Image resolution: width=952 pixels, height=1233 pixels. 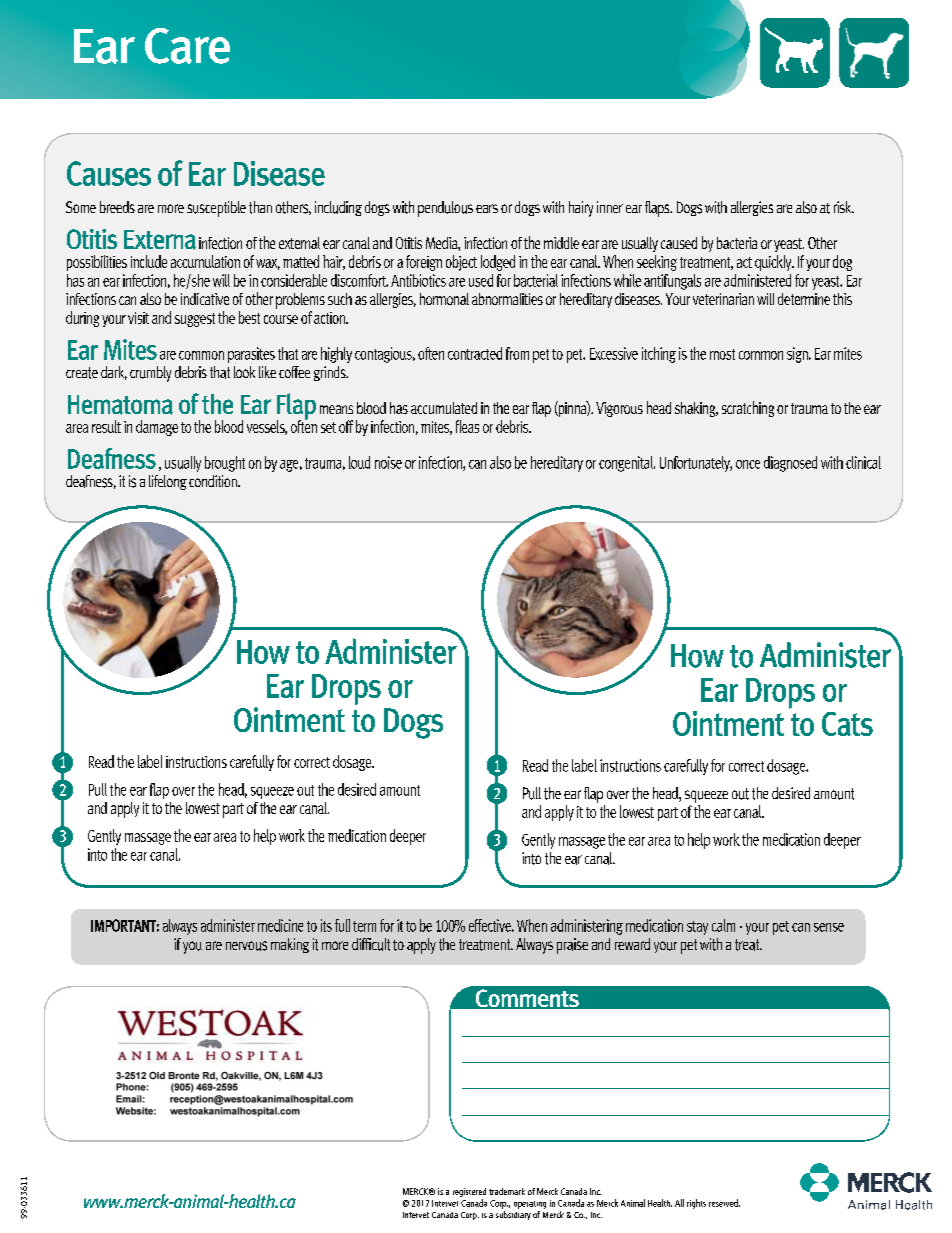 I want to click on lifelong, so click(x=168, y=482).
